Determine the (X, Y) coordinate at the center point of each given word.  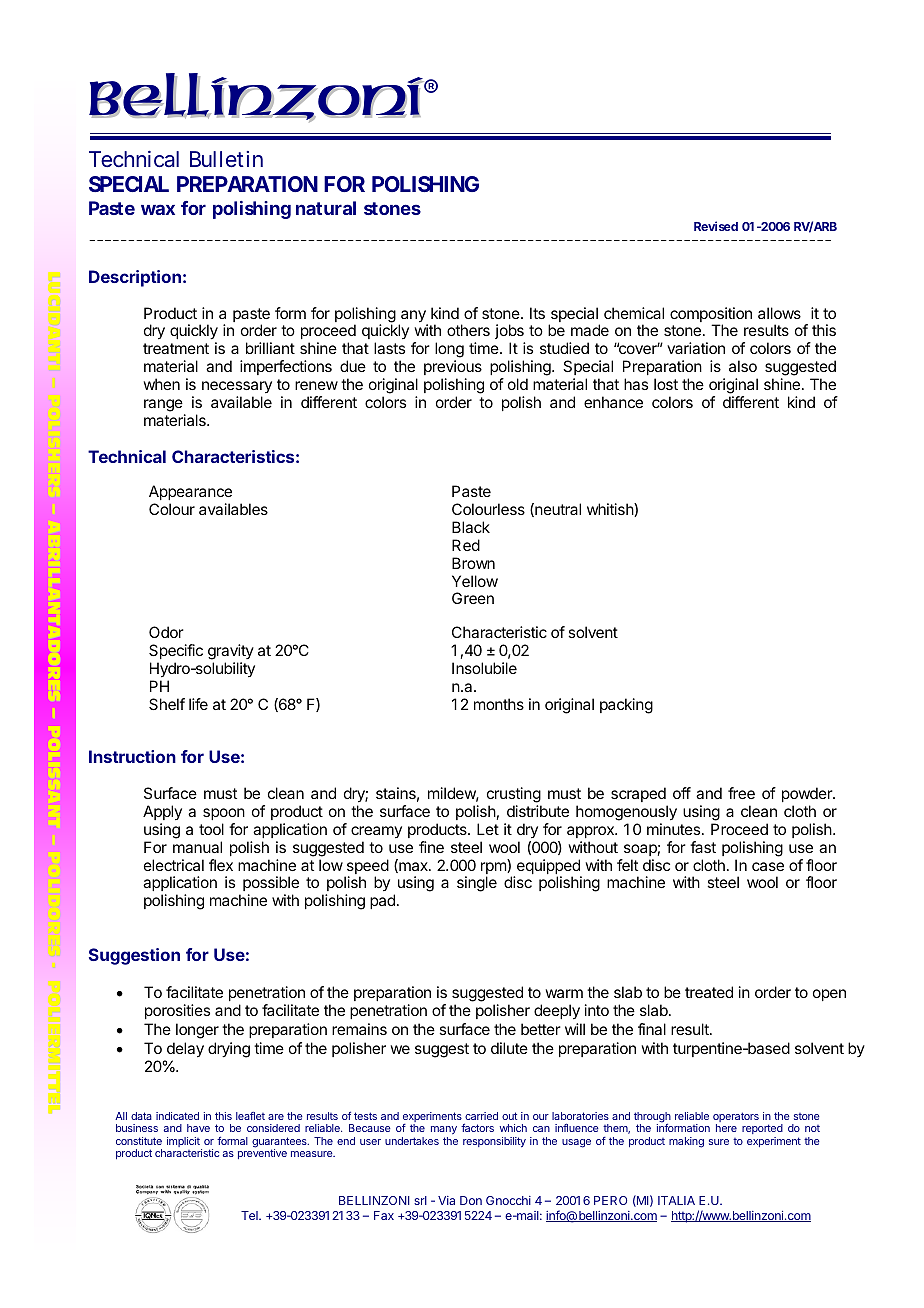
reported (762, 1131)
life (198, 704)
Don (471, 1200)
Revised (716, 226)
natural (326, 208)
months (499, 704)
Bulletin (226, 159)
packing (626, 706)
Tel (250, 1215)
